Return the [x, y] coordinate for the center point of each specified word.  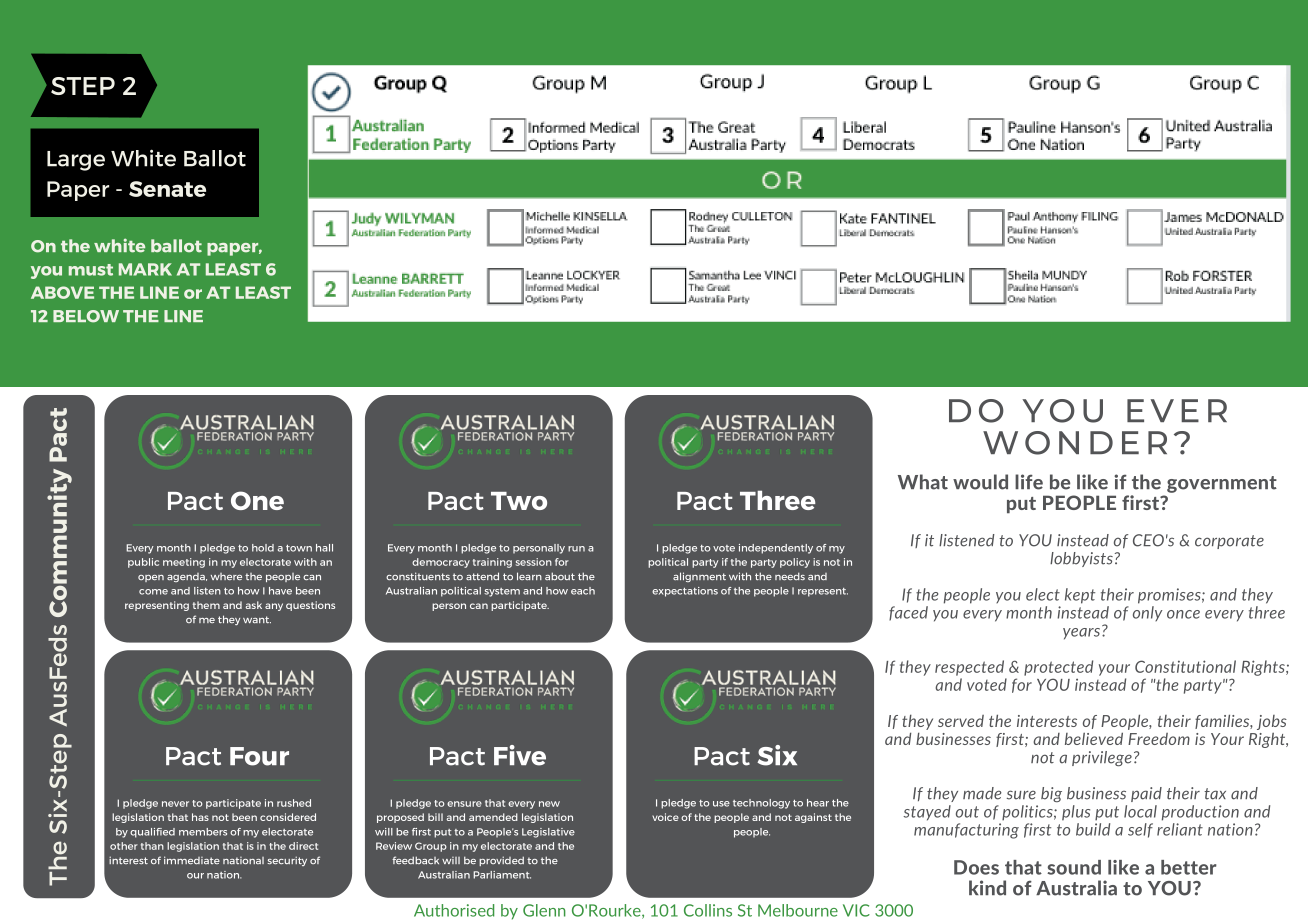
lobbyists [1081, 559]
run [576, 549]
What [923, 482]
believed [1094, 738]
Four [259, 756]
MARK [145, 269]
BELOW [86, 316]
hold [263, 548]
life [1029, 482]
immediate [192, 860]
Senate [167, 189]
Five [520, 755]
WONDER [1075, 443]
